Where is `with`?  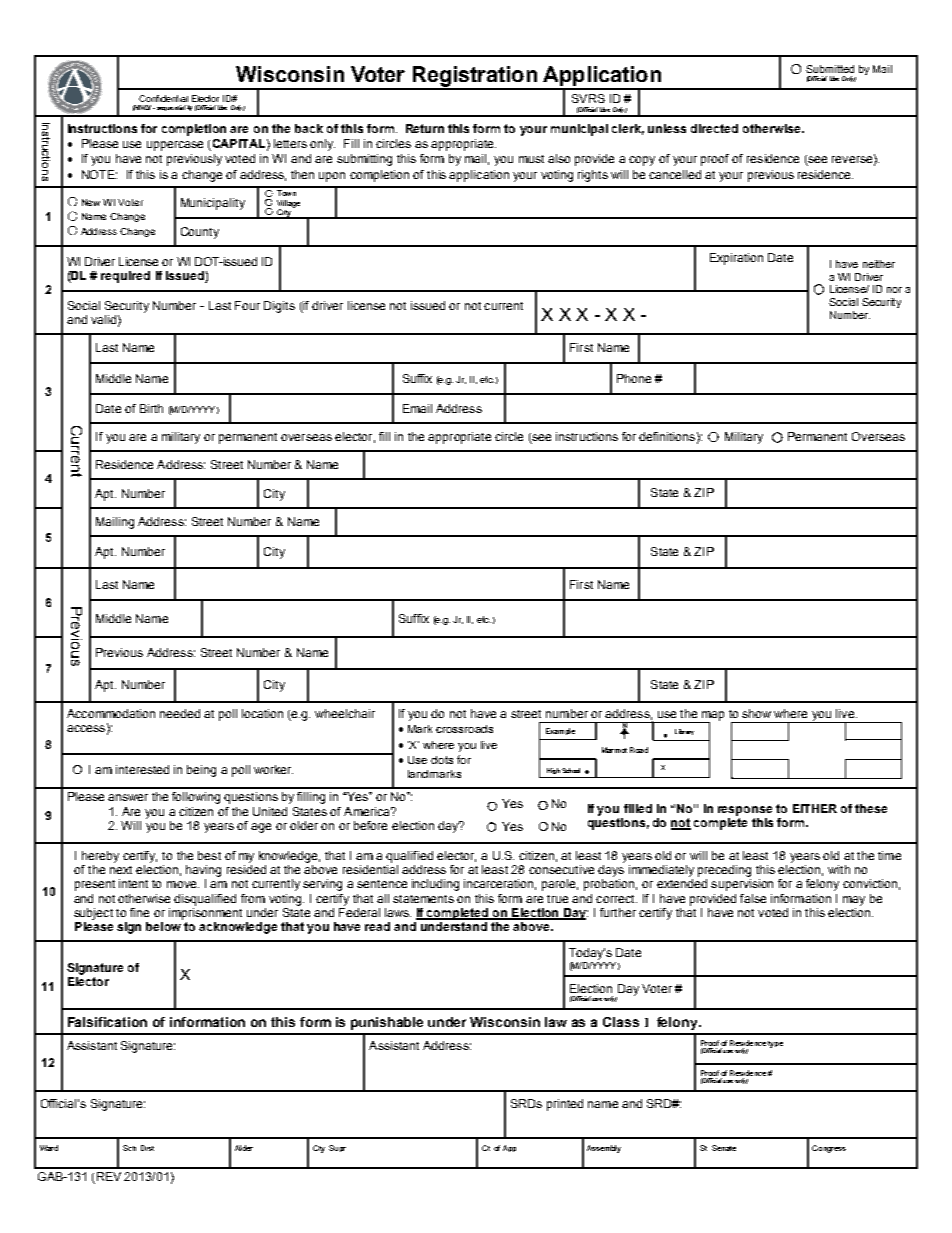
with is located at coordinates (839, 869).
